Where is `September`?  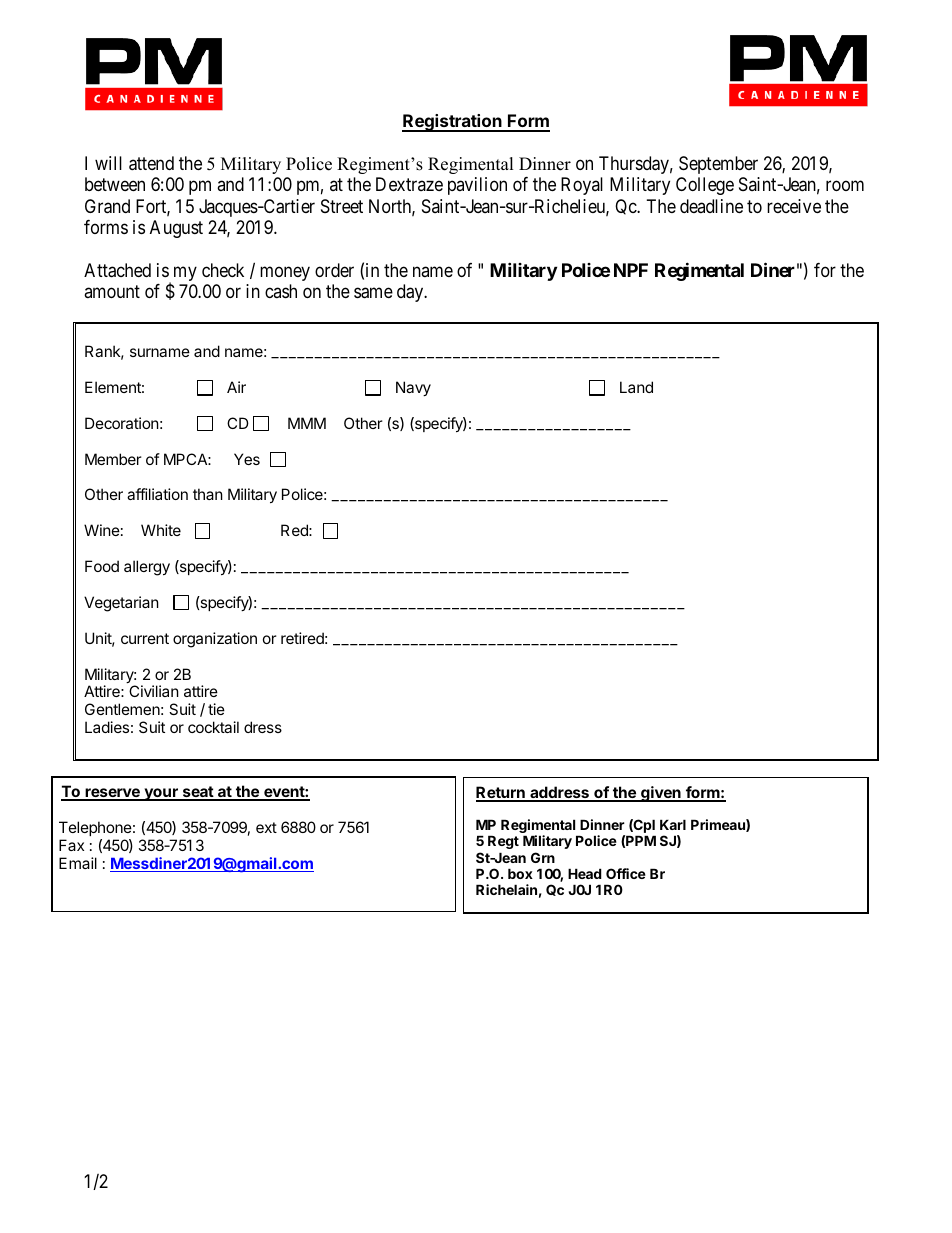 September is located at coordinates (718, 165).
